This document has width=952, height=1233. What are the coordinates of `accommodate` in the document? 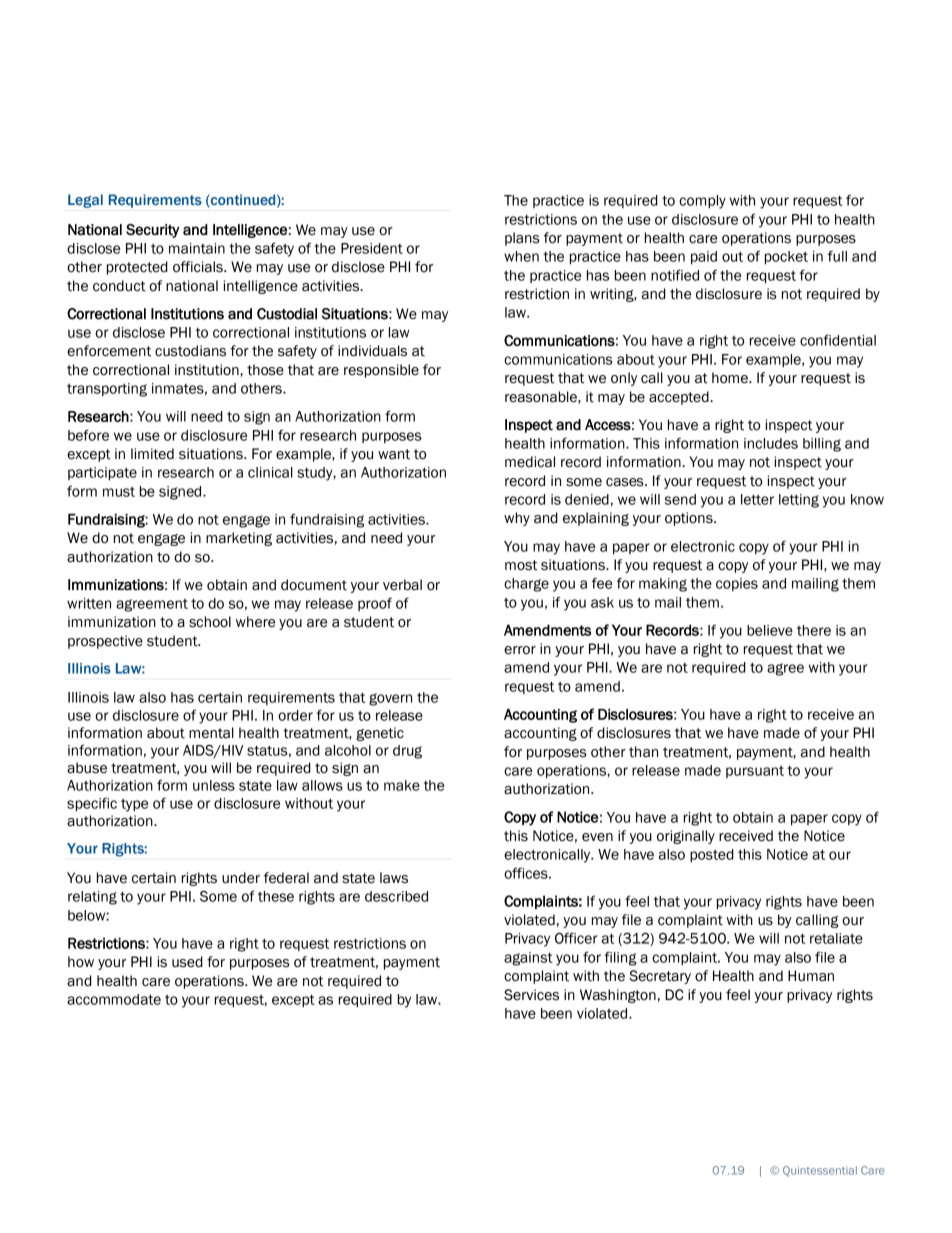 It's located at (114, 999).
